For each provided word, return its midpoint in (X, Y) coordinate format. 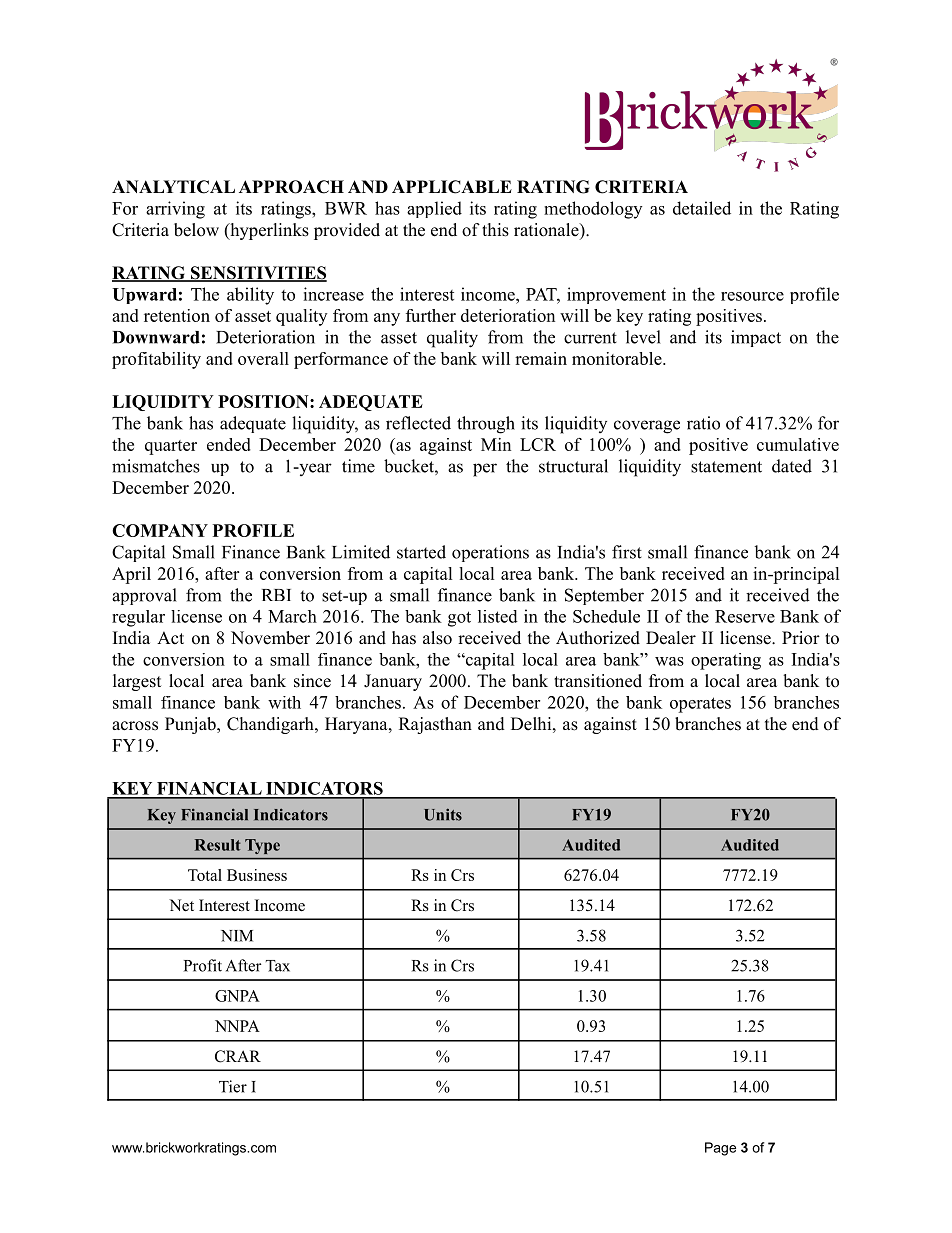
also (437, 638)
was (669, 661)
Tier (233, 1086)
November (270, 638)
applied (434, 209)
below (196, 230)
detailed (702, 208)
